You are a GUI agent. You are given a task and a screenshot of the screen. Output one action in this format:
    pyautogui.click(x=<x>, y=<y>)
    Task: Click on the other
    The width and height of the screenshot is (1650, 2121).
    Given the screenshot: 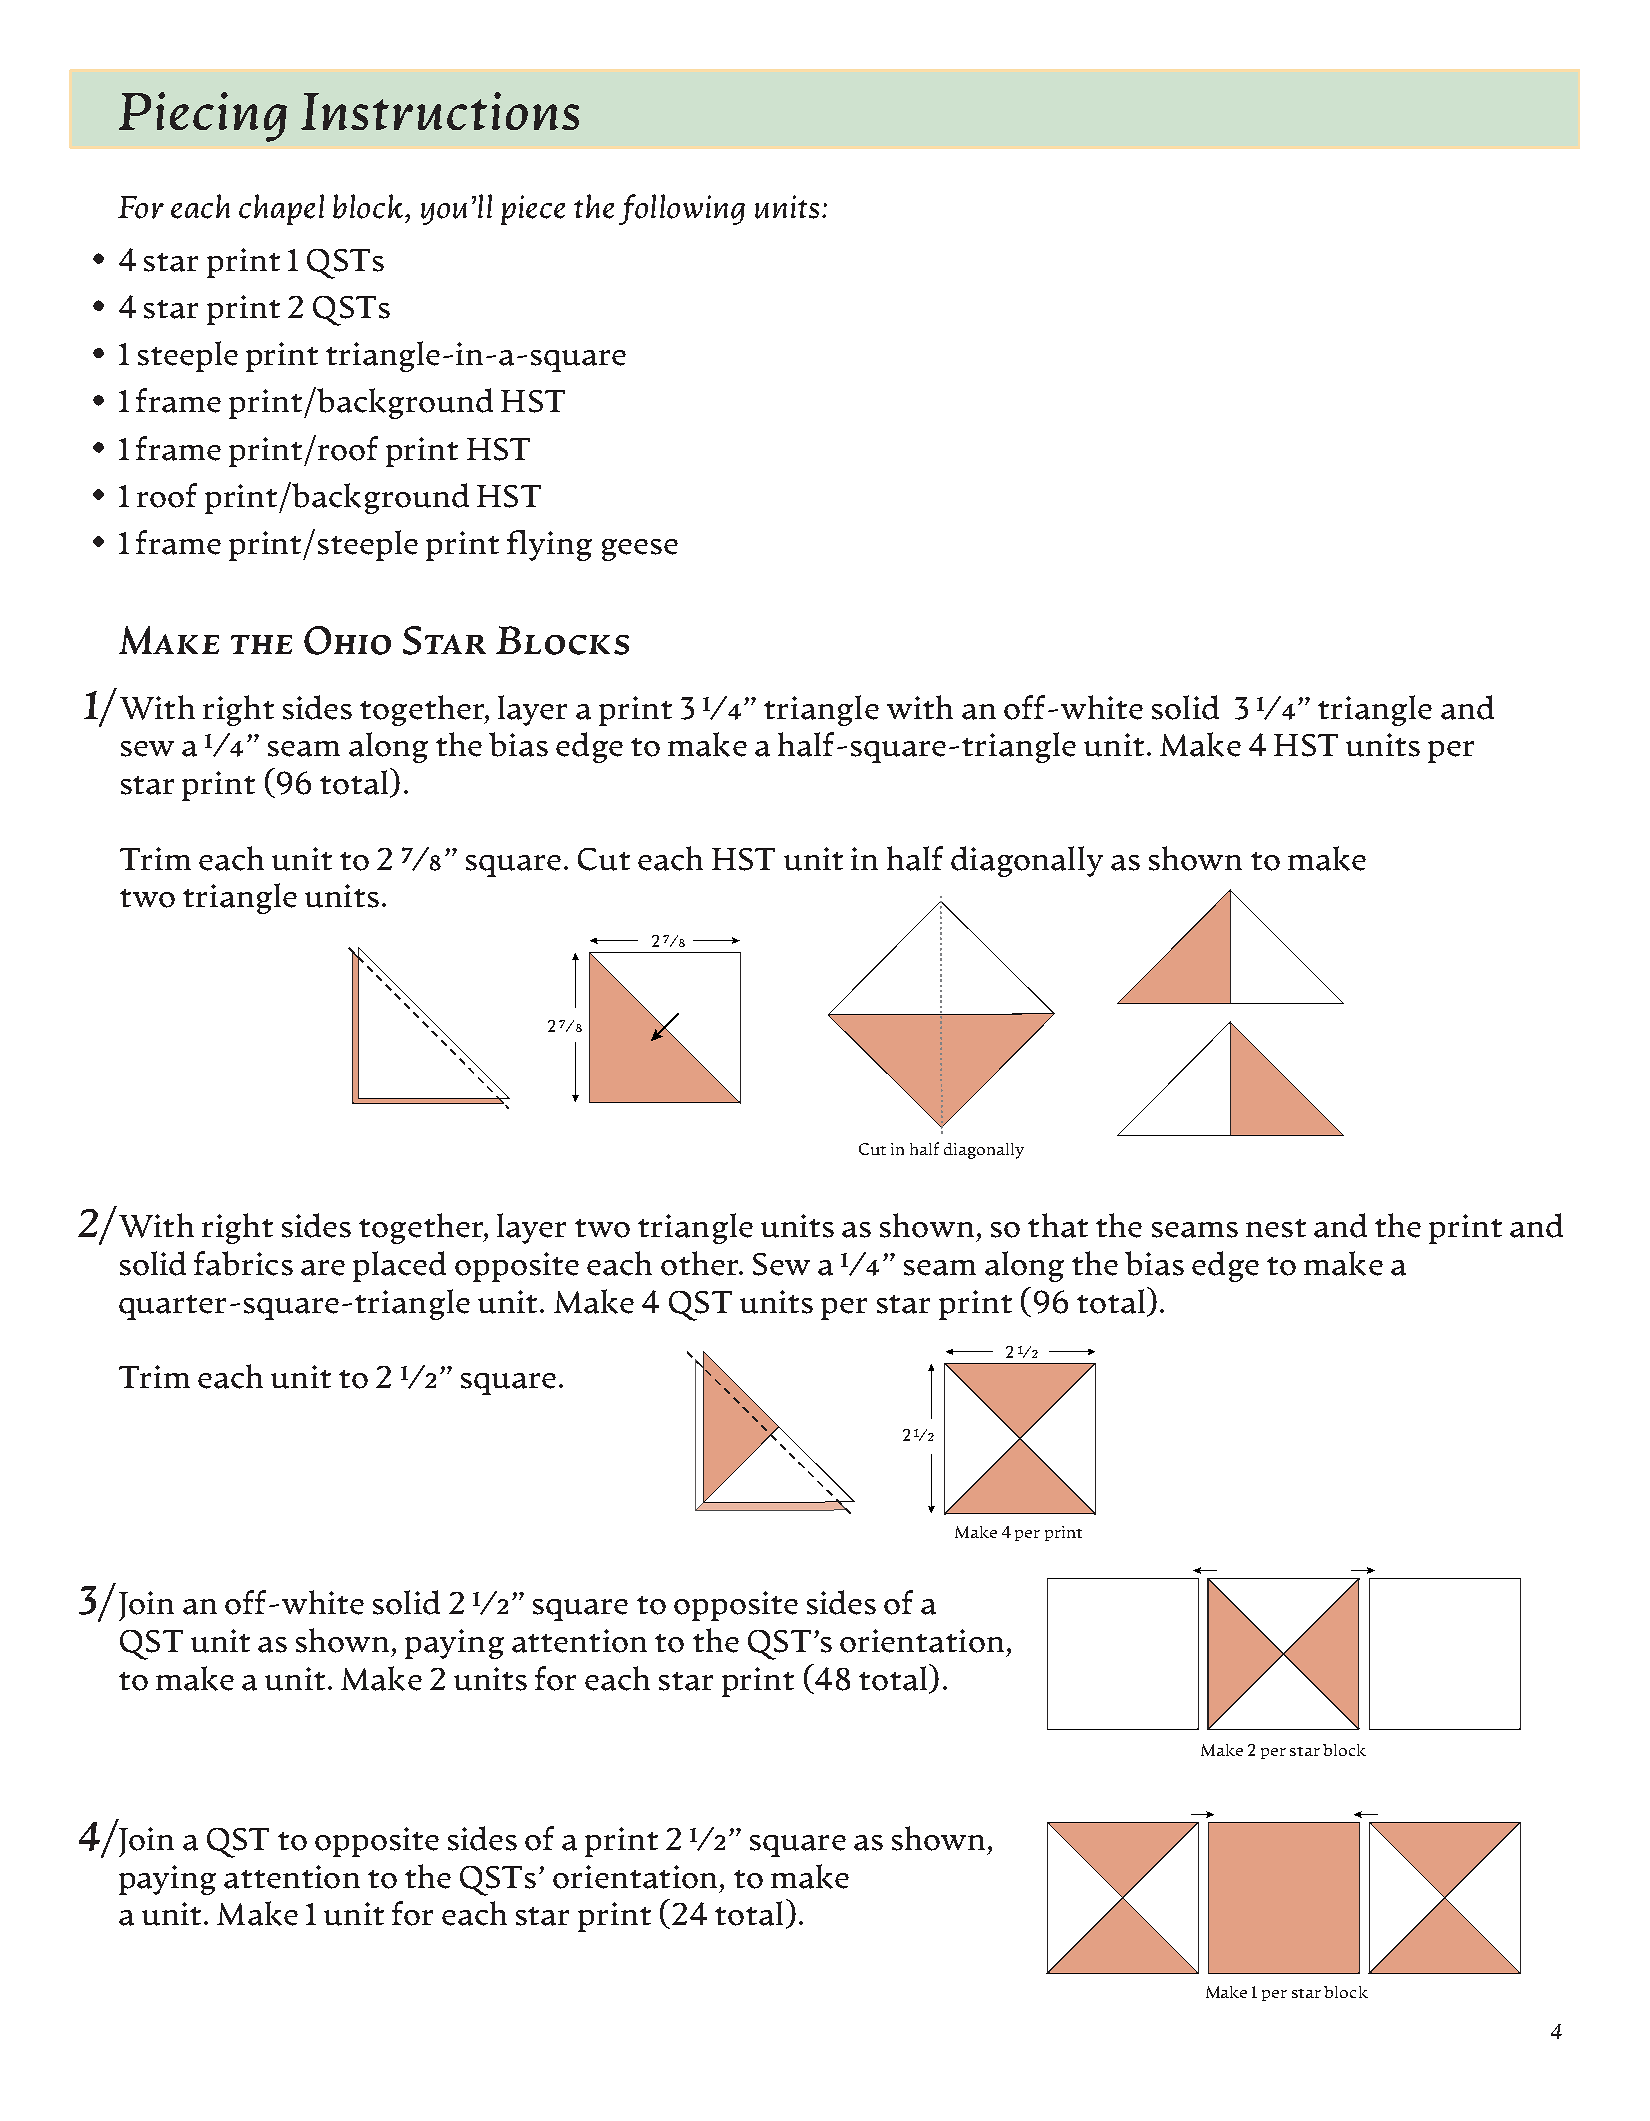 What is the action you would take?
    pyautogui.click(x=701, y=1263)
